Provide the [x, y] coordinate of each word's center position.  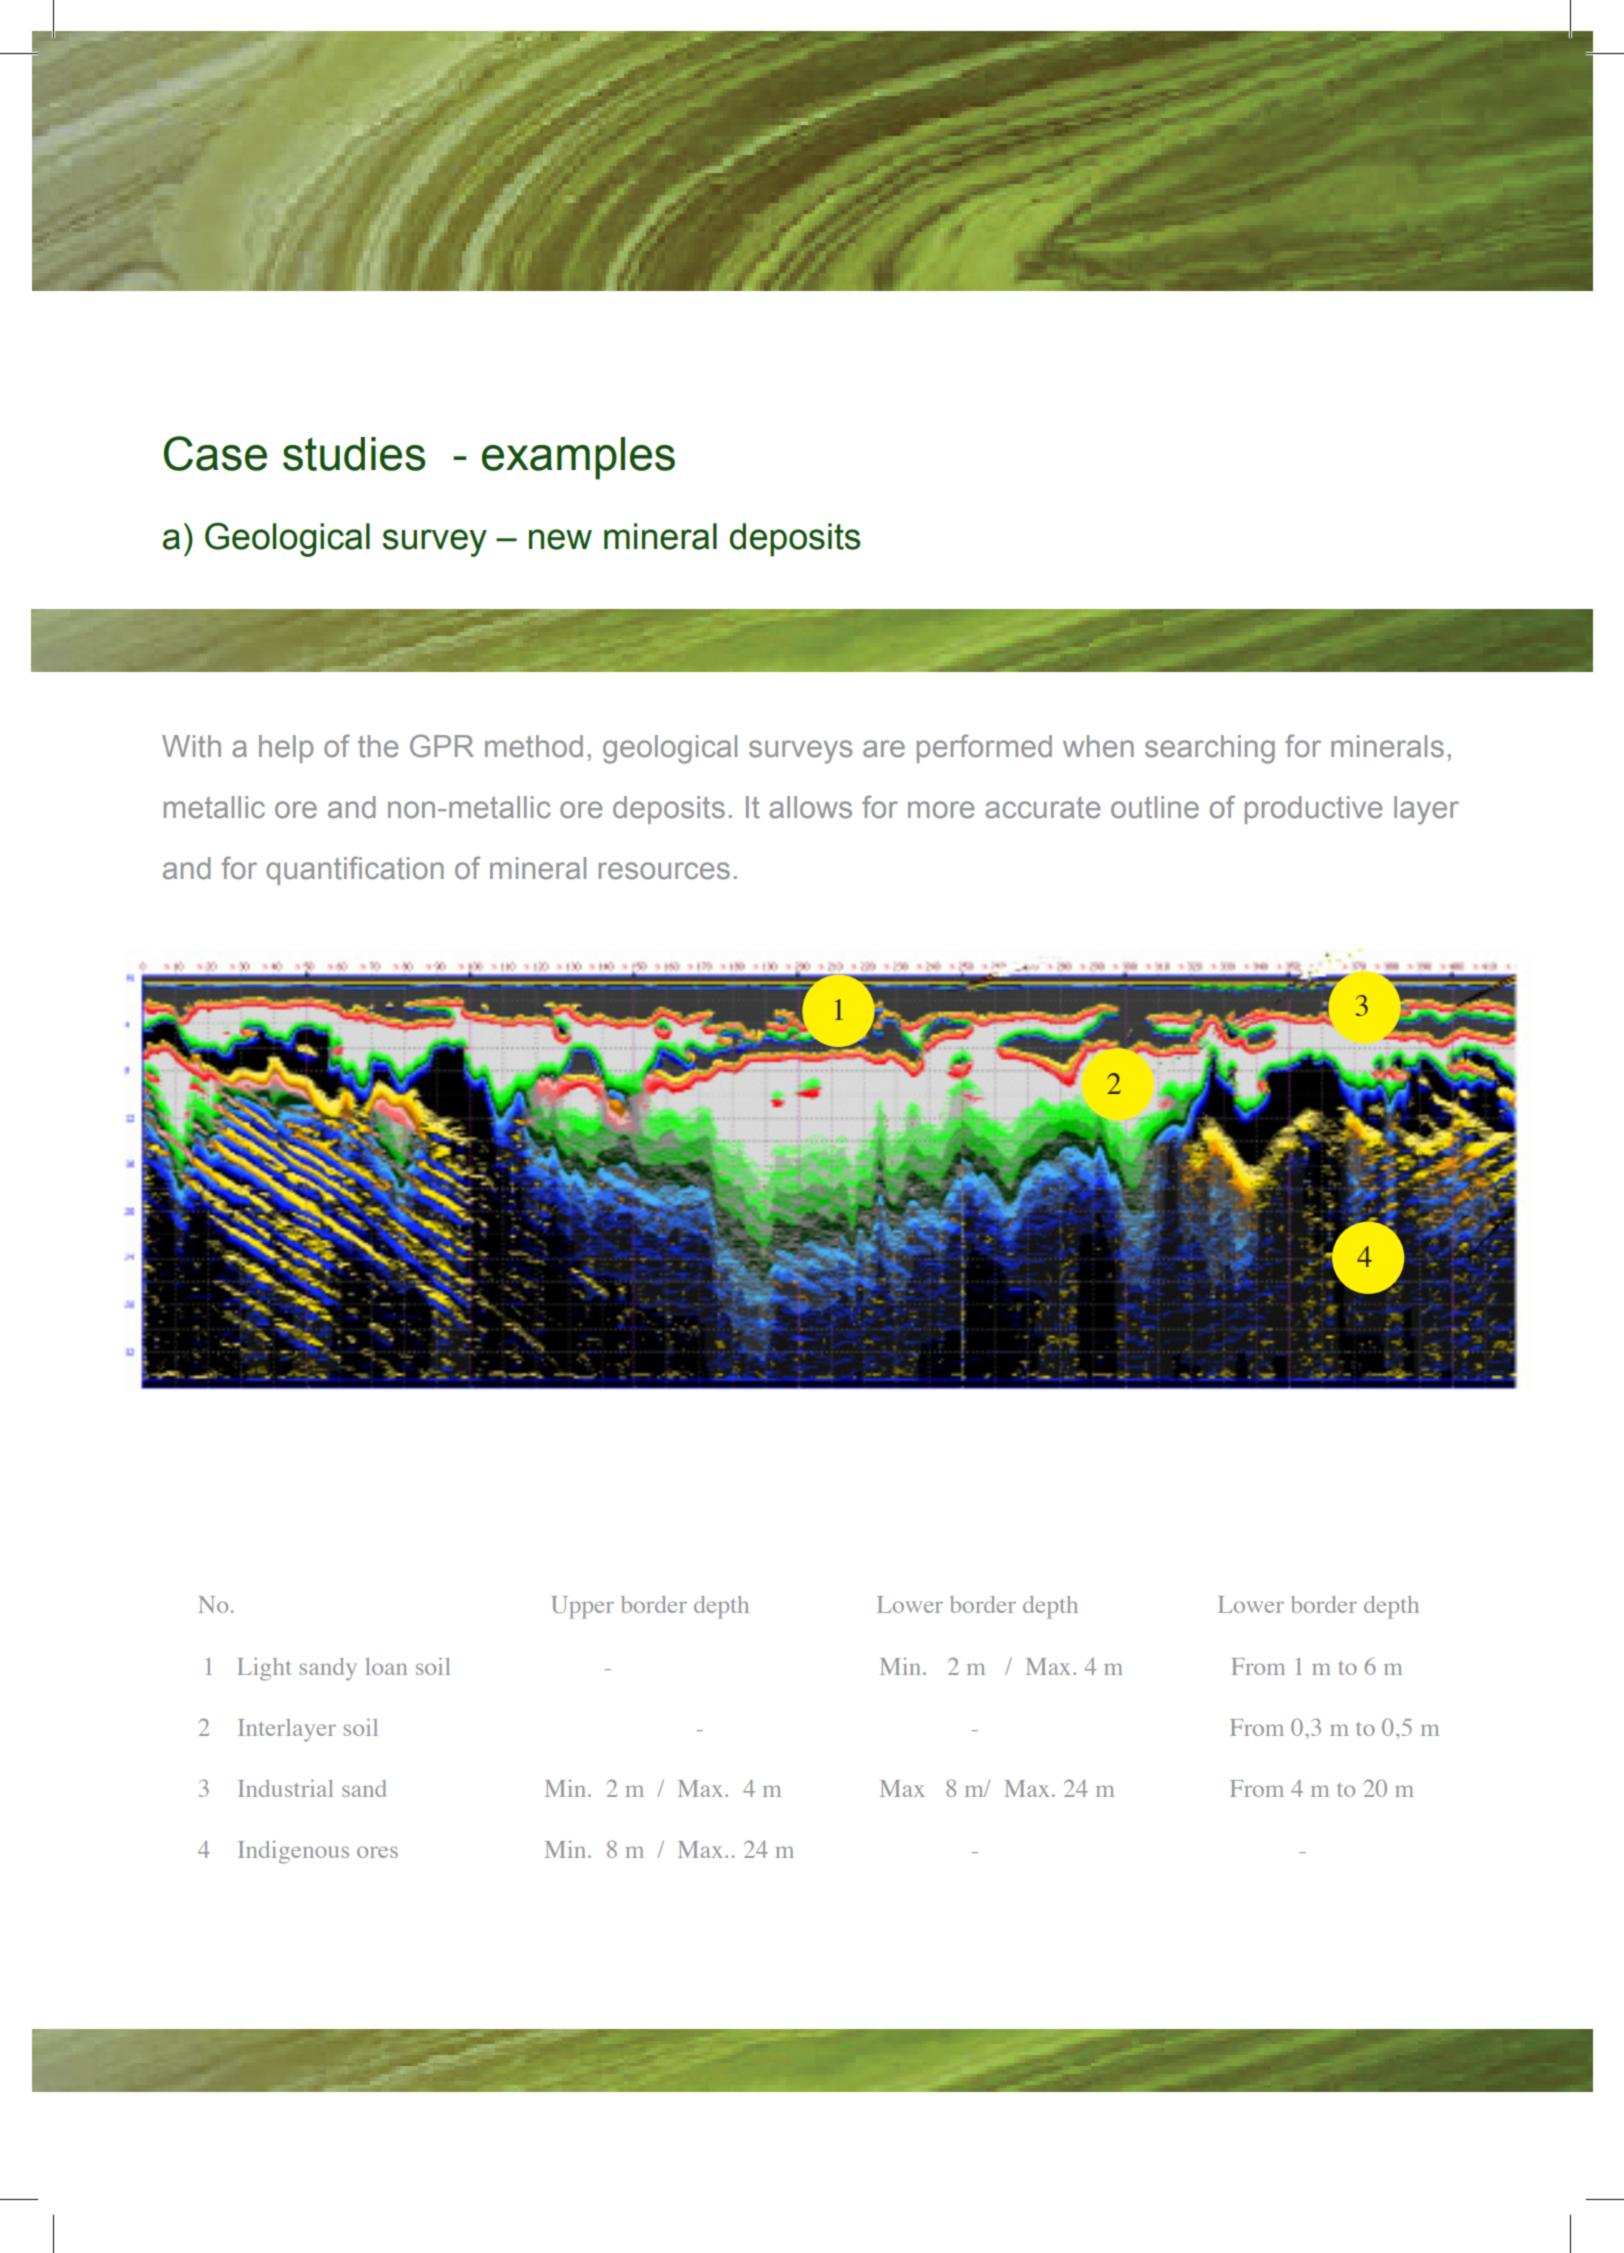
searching [1210, 749]
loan [386, 1666]
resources [664, 871]
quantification [355, 870]
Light [264, 1669]
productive [1313, 810]
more [941, 810]
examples [578, 458]
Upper [583, 1607]
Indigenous [293, 1852]
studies [354, 454]
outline [1155, 807]
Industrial [285, 1788]
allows [810, 807]
